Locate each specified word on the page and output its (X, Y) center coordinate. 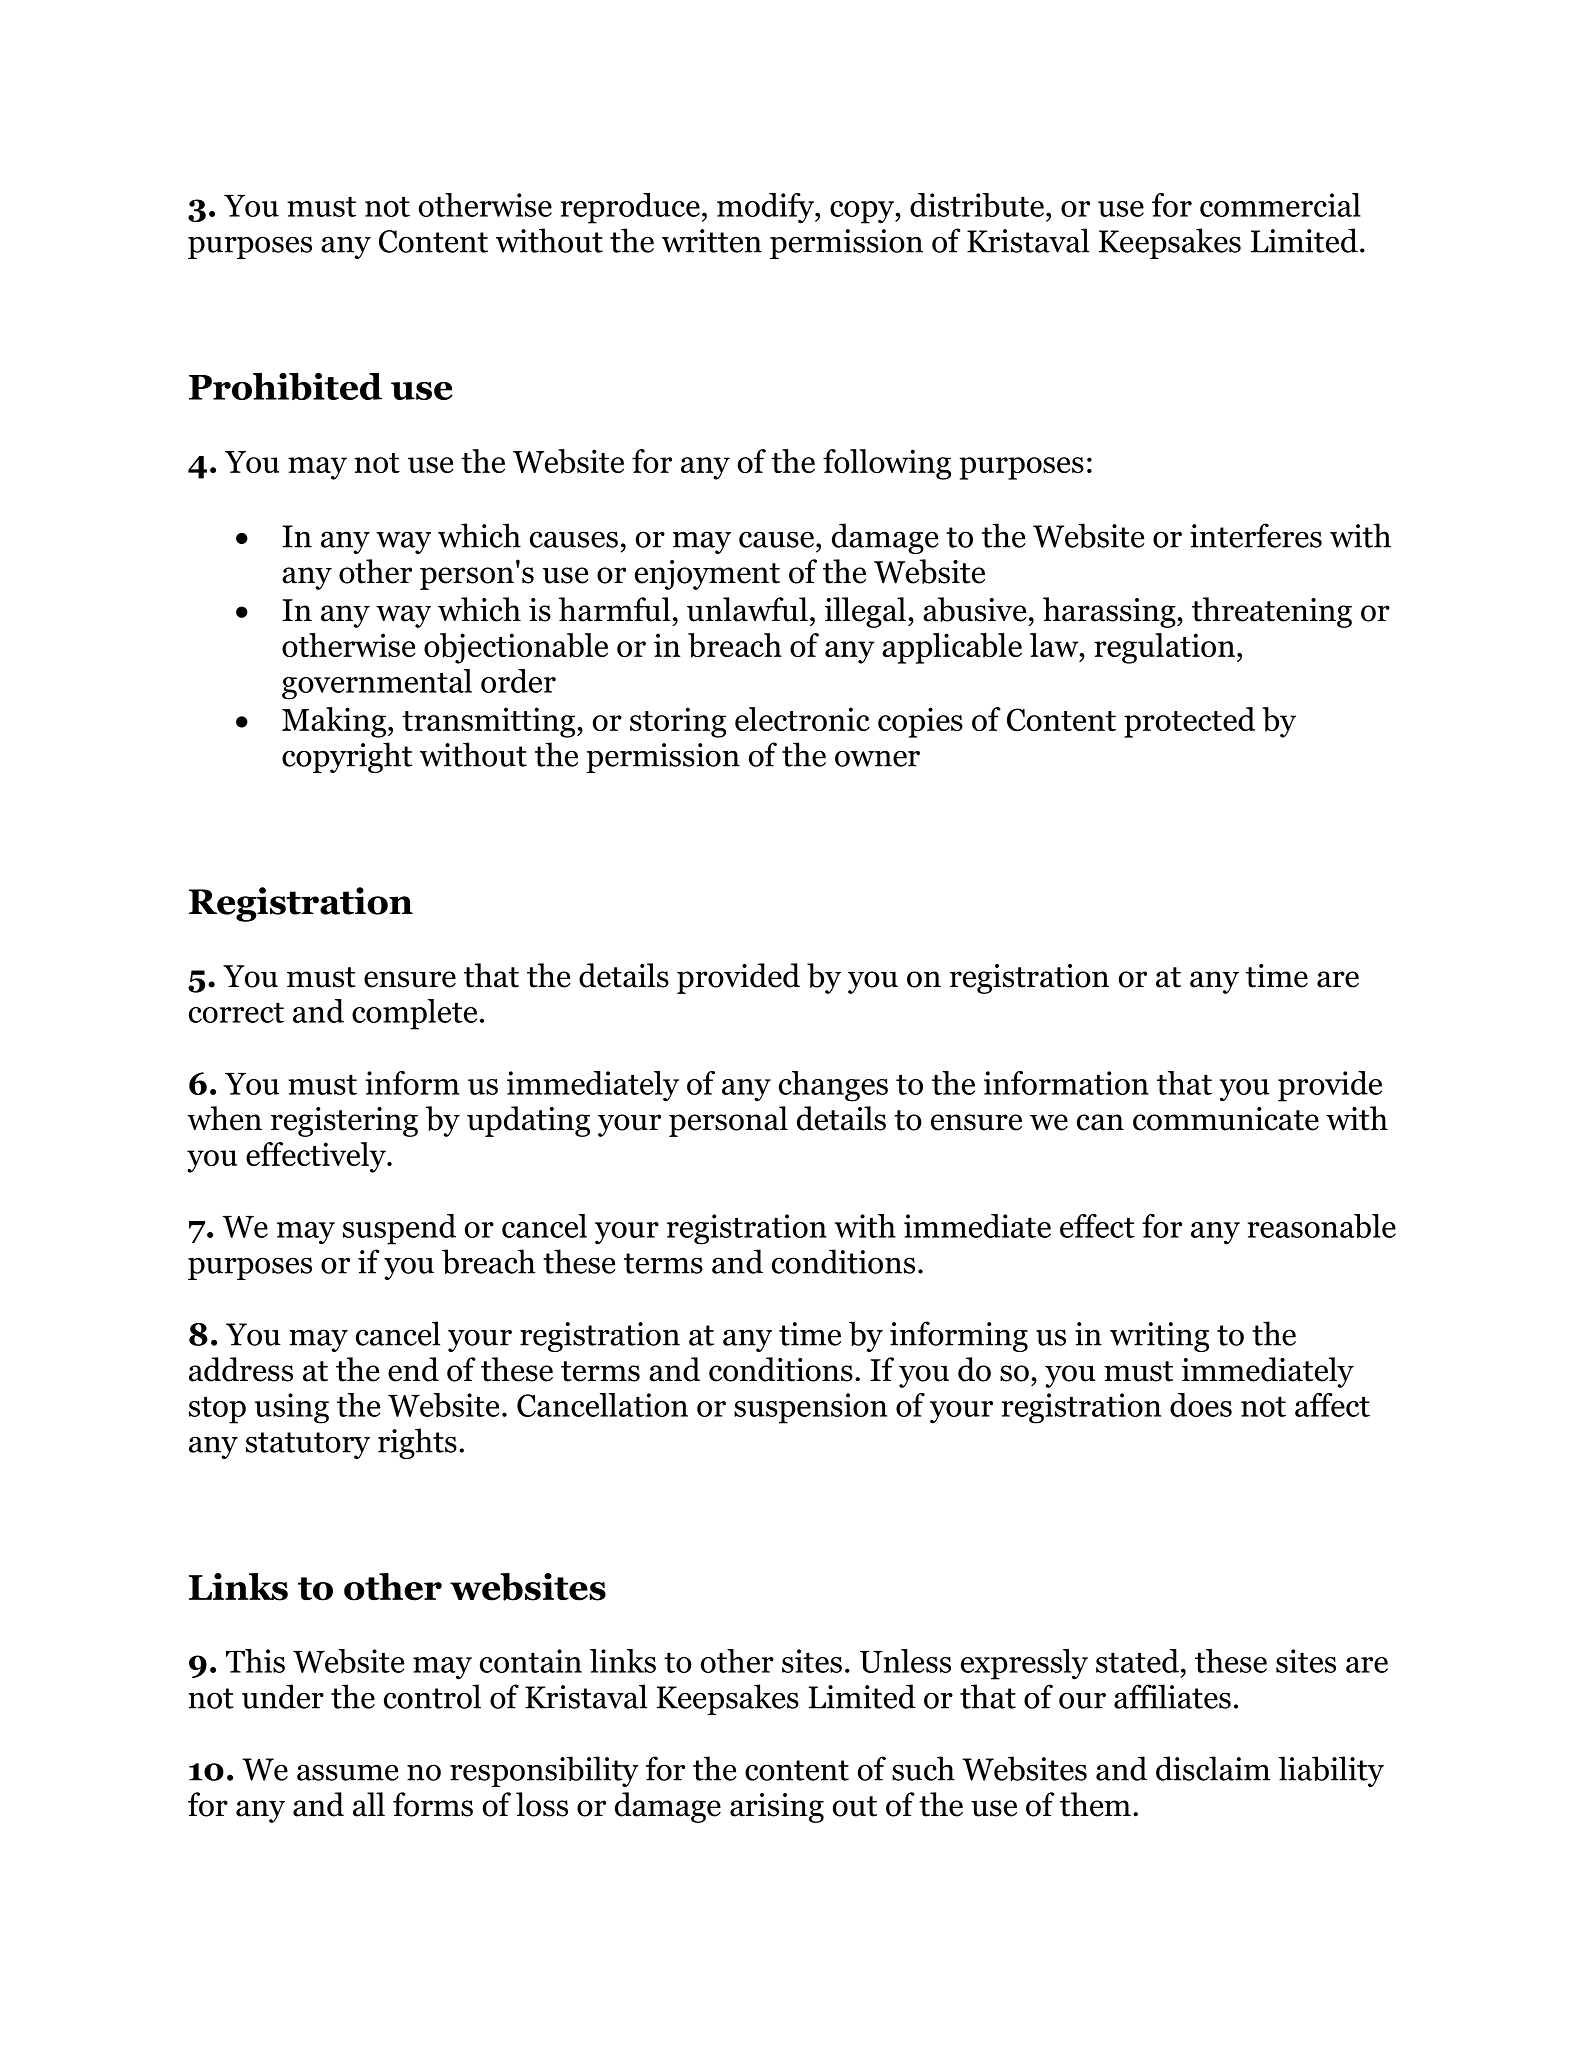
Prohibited (285, 386)
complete (414, 1014)
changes (833, 1086)
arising (777, 1808)
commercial (1280, 205)
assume (347, 1772)
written (712, 241)
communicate (1226, 1119)
